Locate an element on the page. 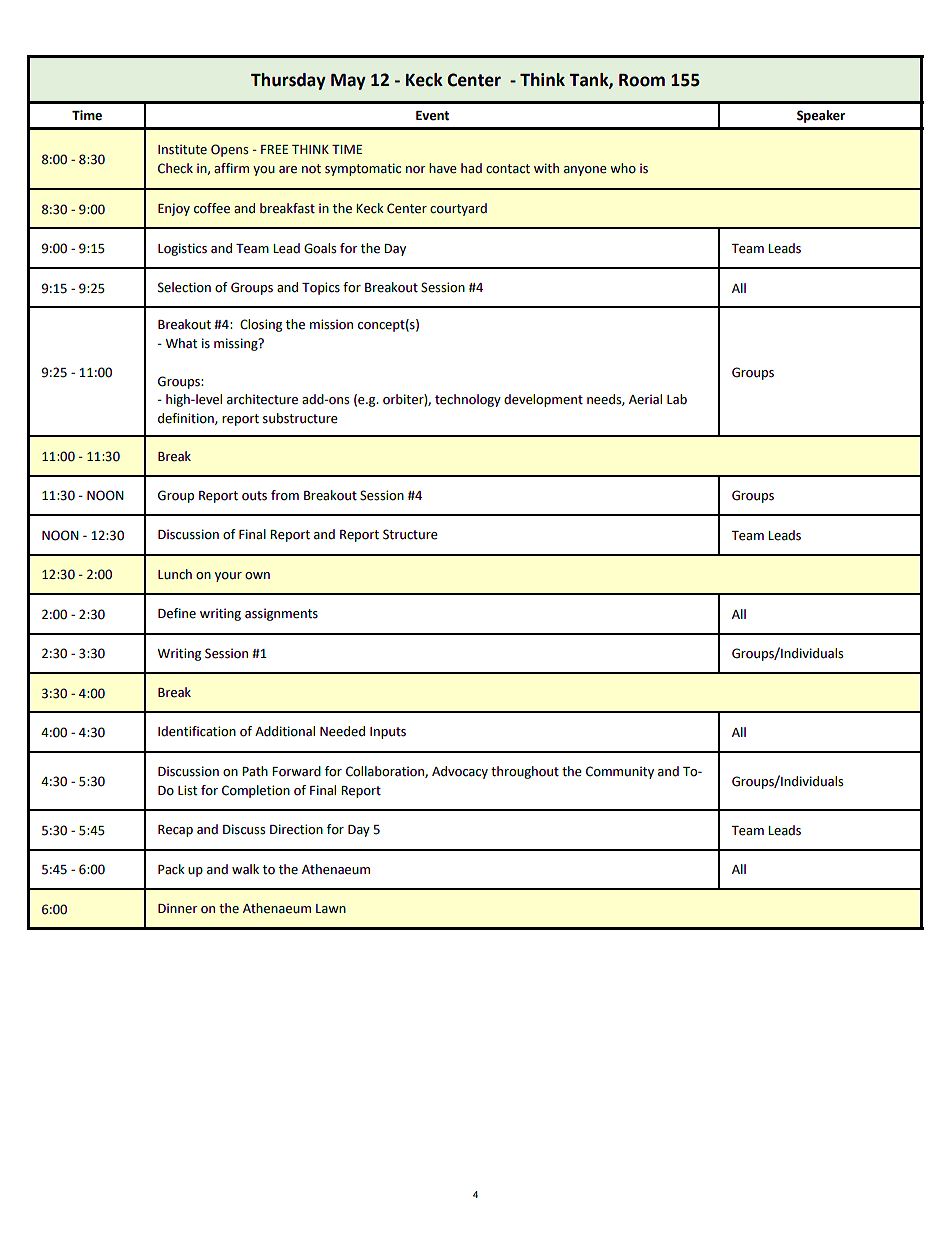  walk is located at coordinates (245, 869).
